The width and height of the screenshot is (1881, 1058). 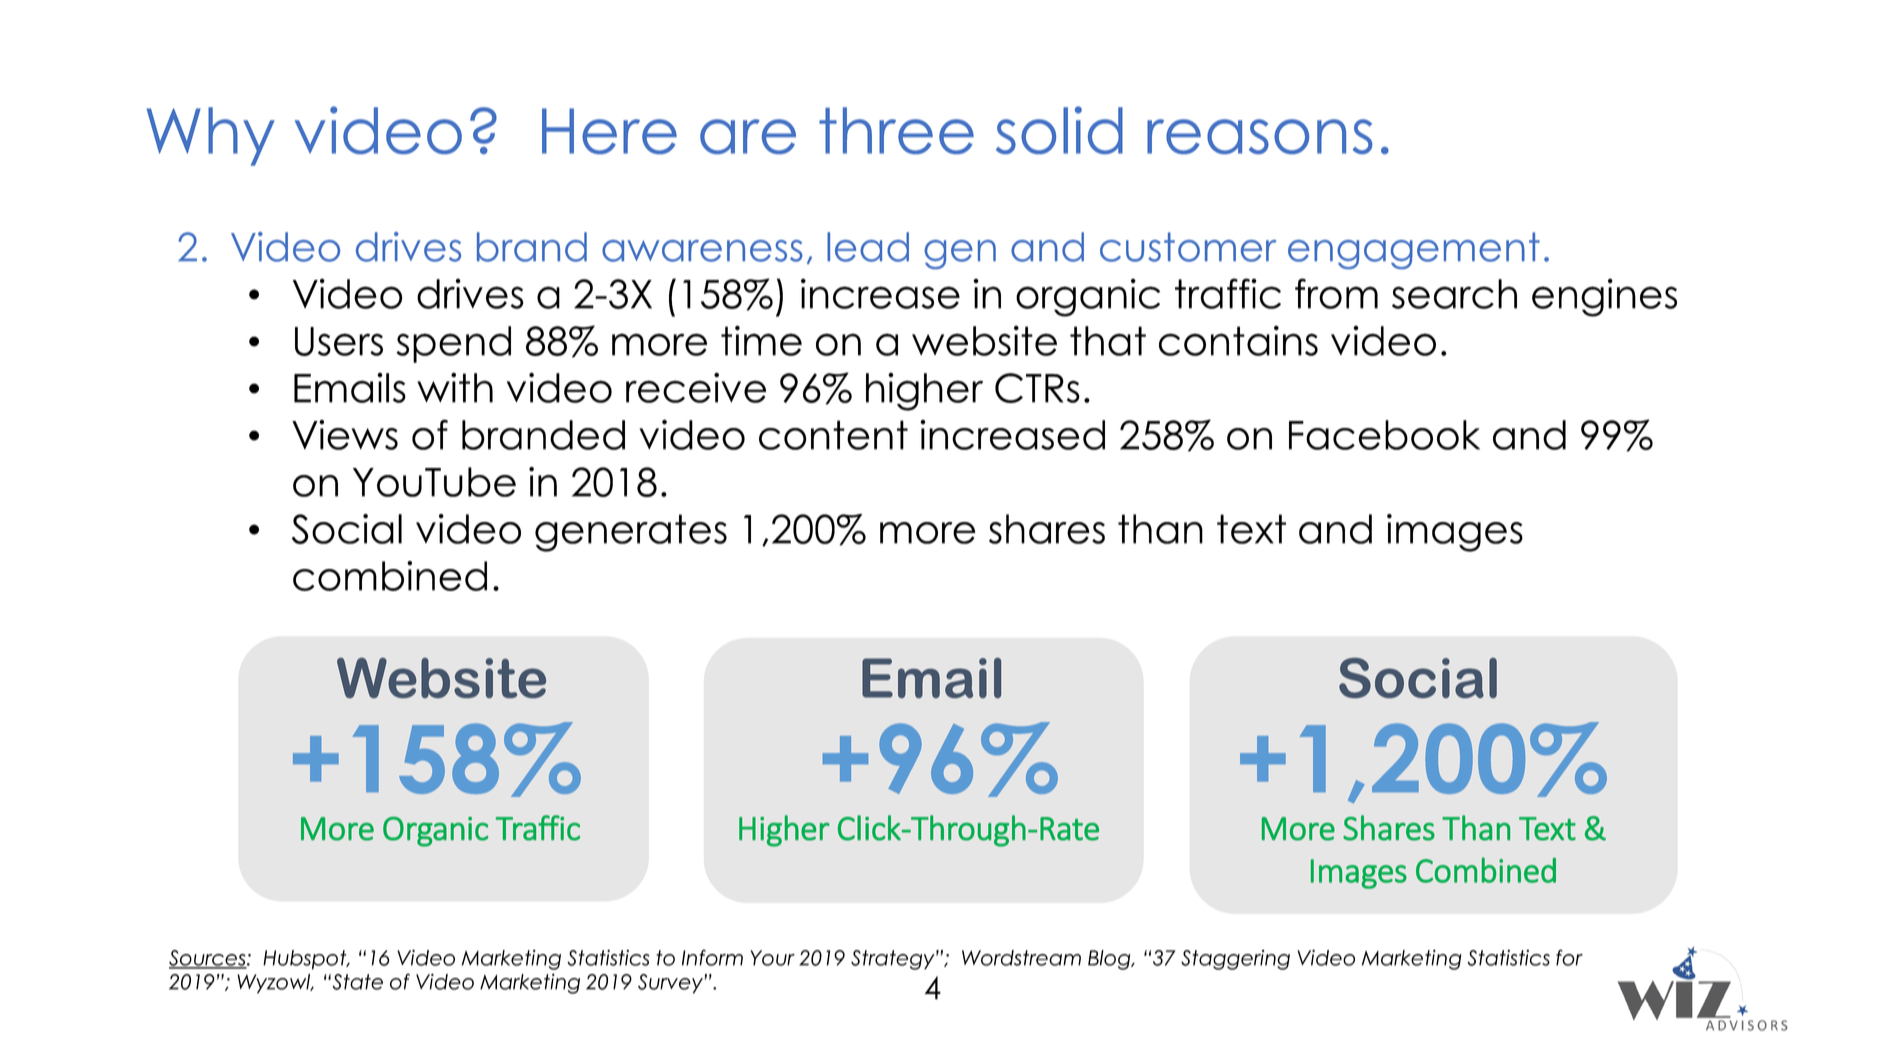 What do you see at coordinates (211, 136) in the screenshot?
I see `Why` at bounding box center [211, 136].
